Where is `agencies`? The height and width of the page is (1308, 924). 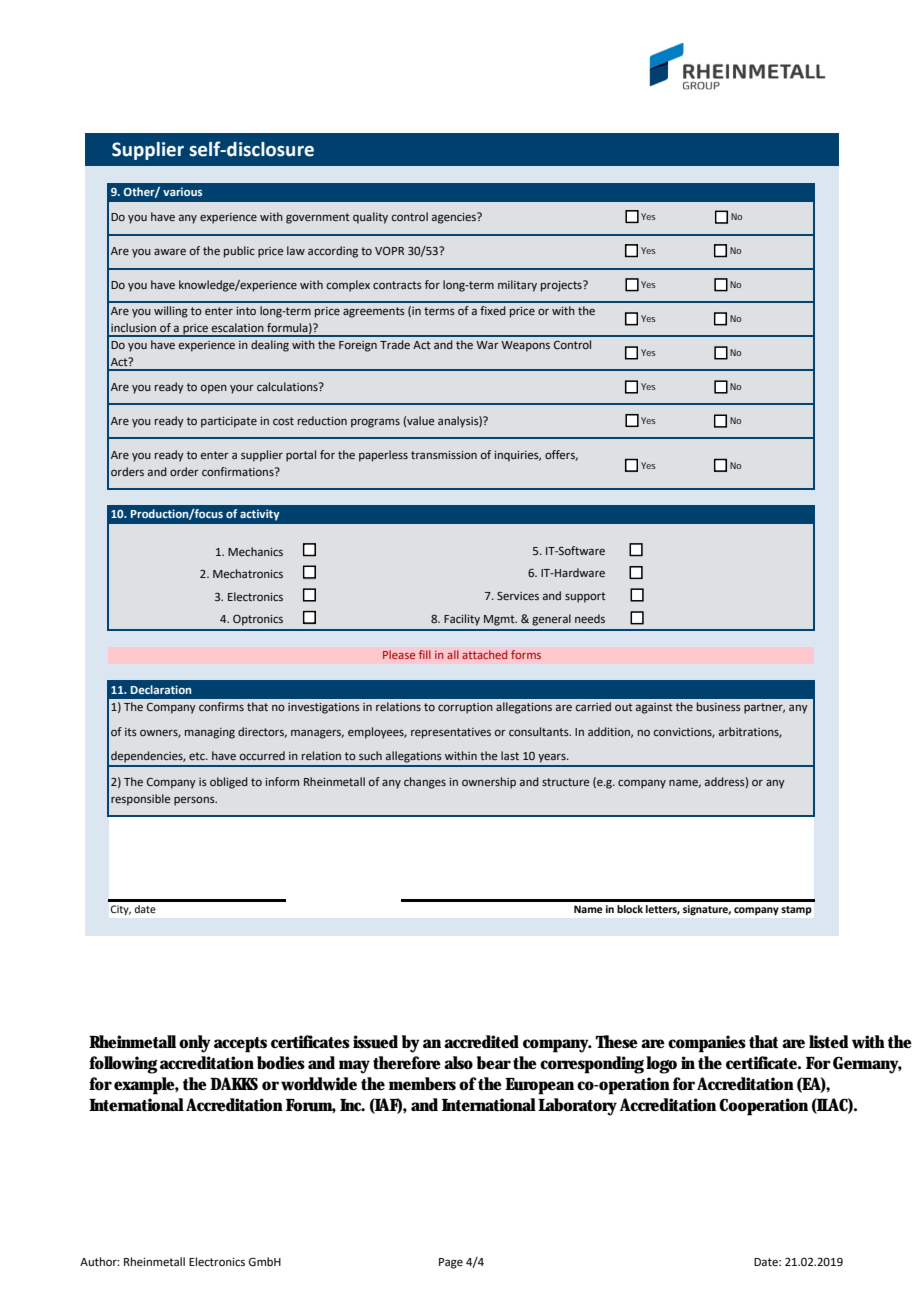
agencies is located at coordinates (455, 218).
